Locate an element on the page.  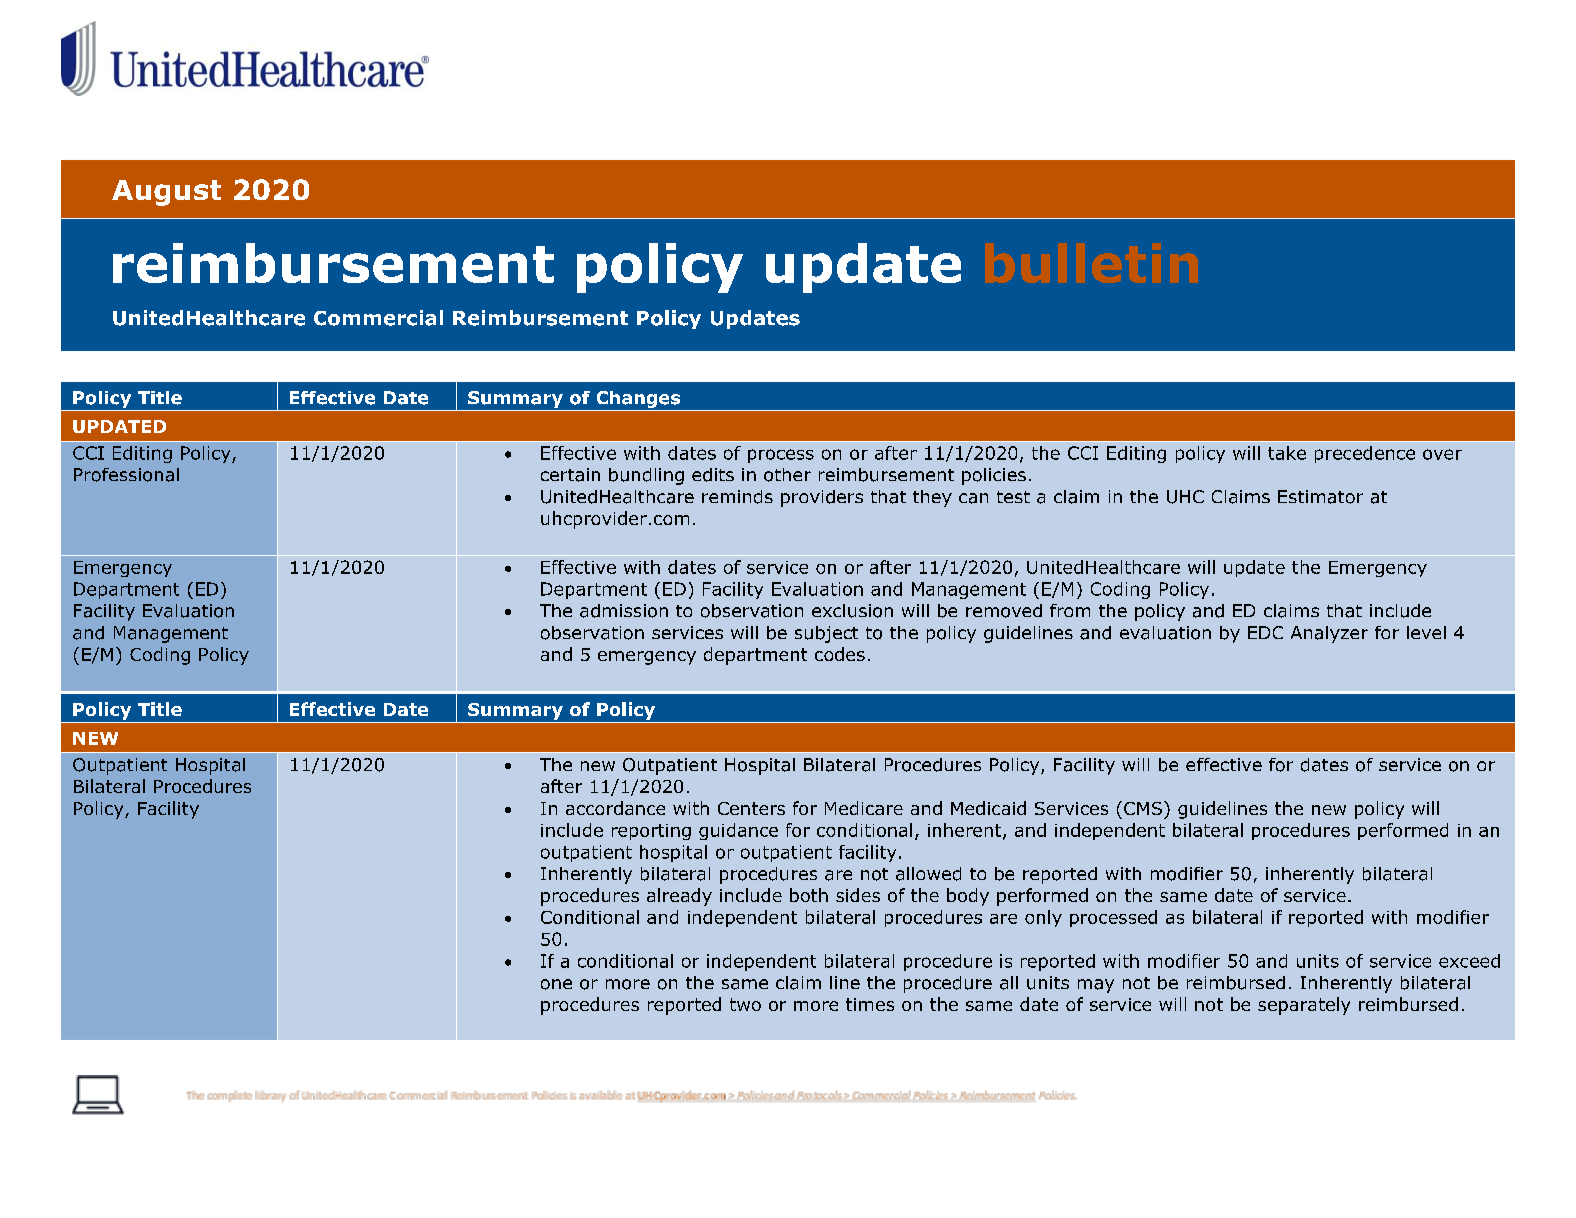
codes is located at coordinates (840, 654).
